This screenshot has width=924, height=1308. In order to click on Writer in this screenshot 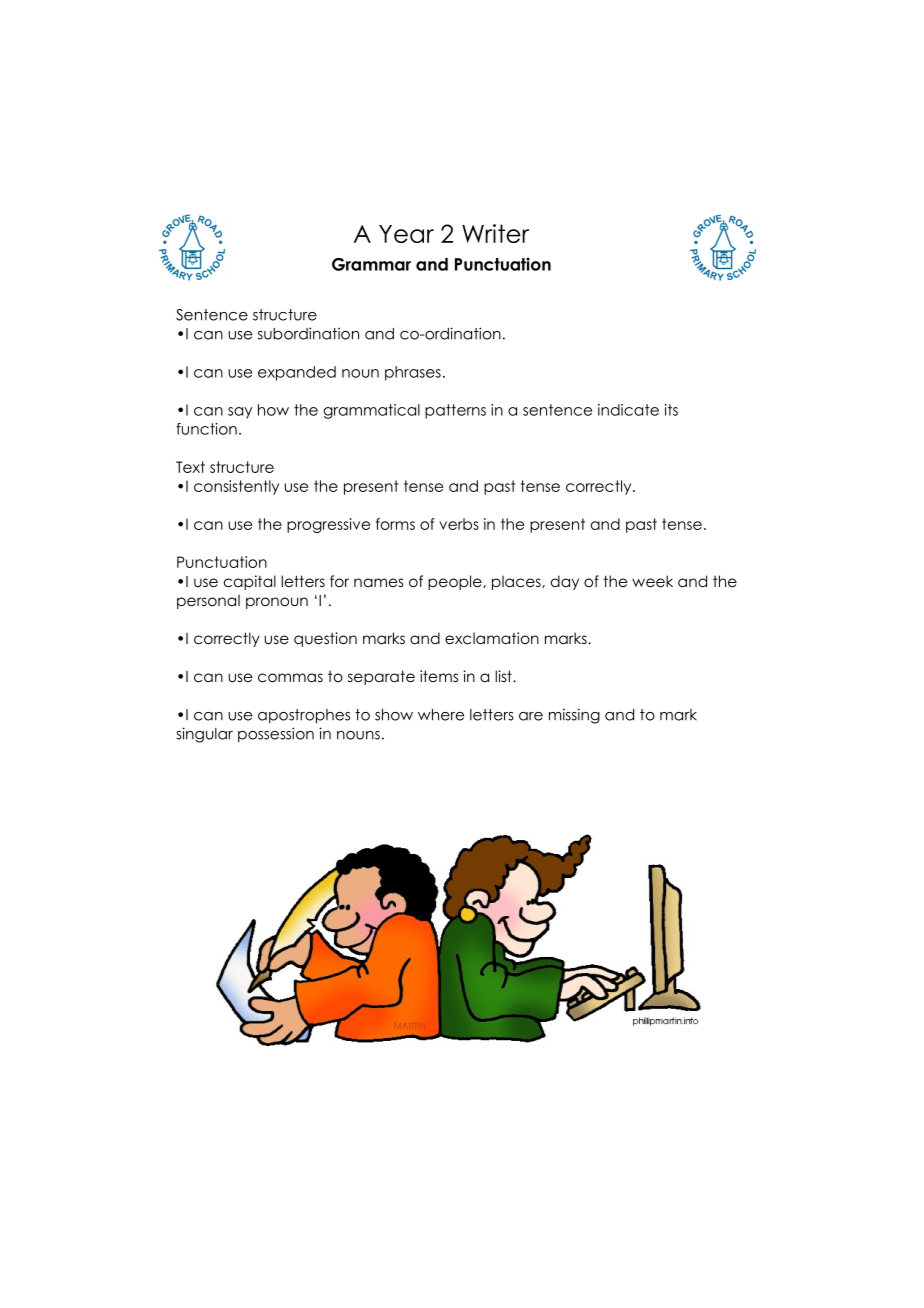, I will do `click(495, 233)`.
